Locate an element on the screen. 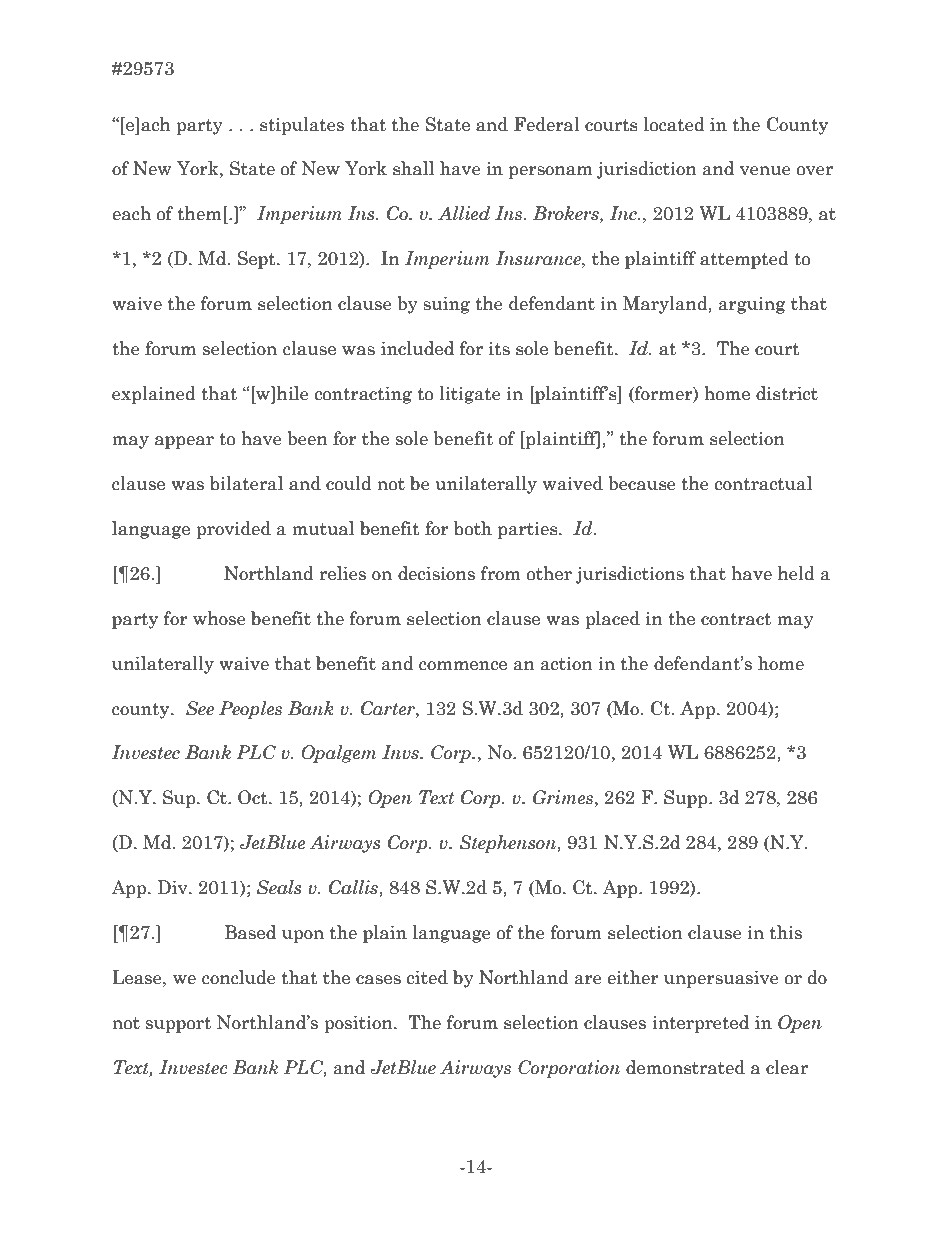 This screenshot has width=952, height=1233. stipulates is located at coordinates (302, 126).
